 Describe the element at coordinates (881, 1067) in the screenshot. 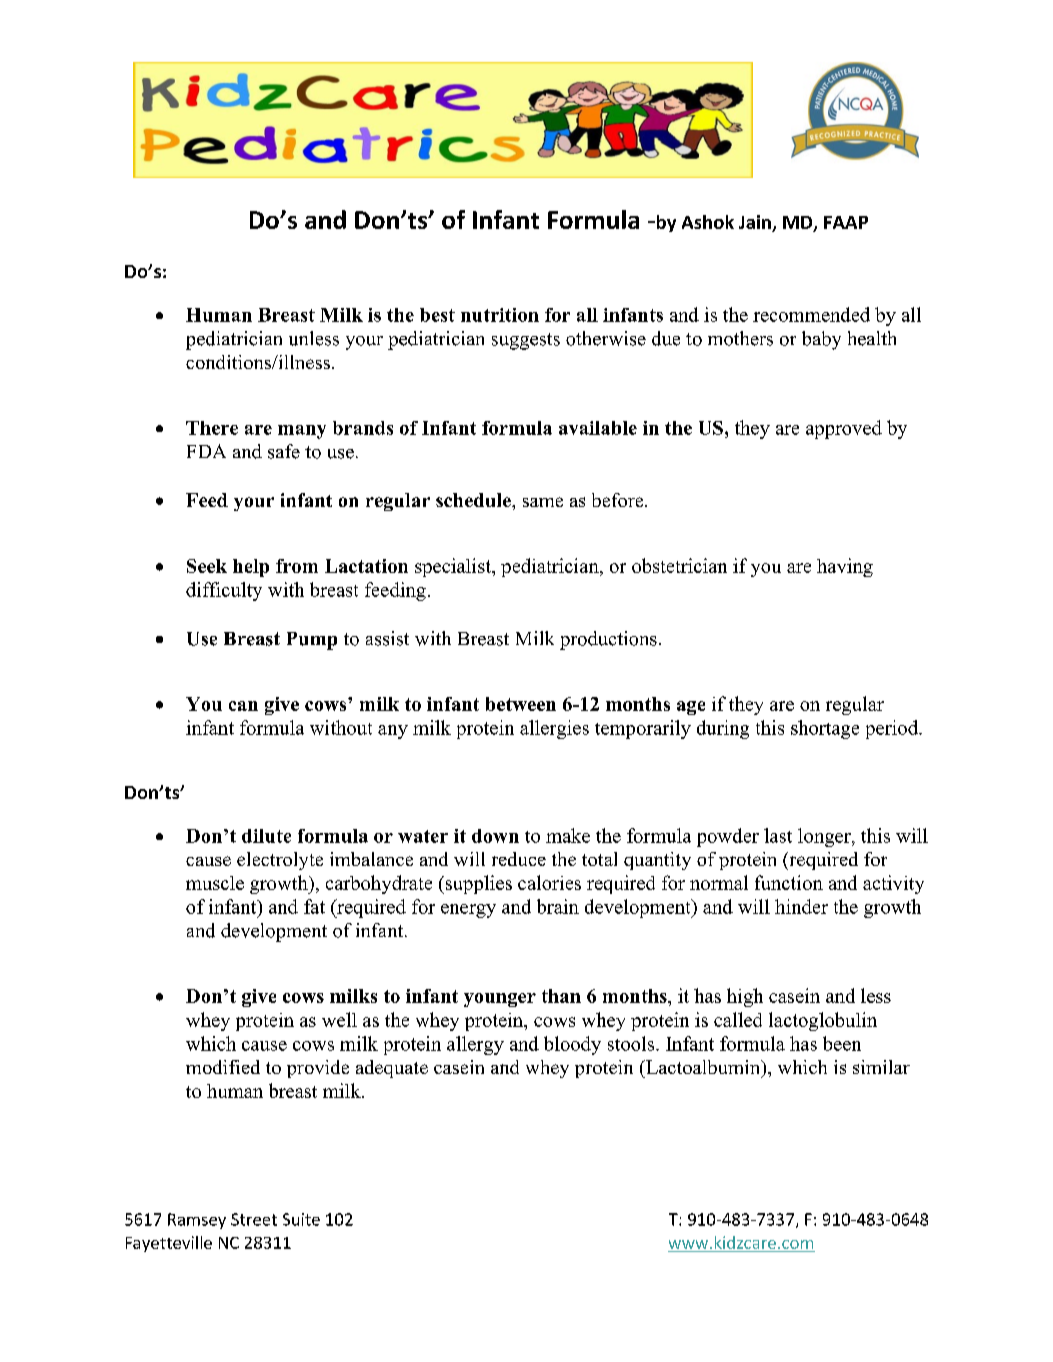

I see `similar` at that location.
